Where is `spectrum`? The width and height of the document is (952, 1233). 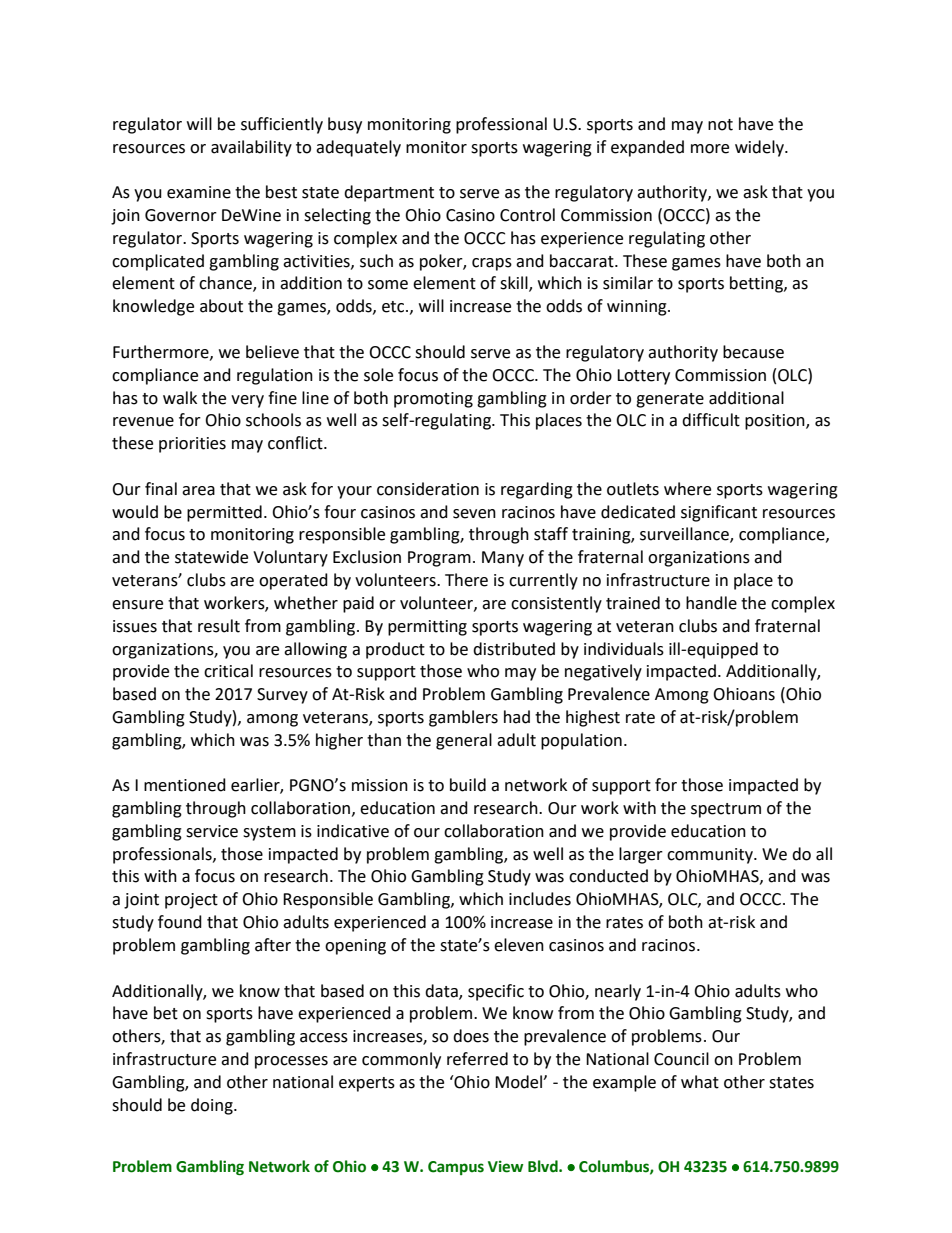 spectrum is located at coordinates (726, 810).
